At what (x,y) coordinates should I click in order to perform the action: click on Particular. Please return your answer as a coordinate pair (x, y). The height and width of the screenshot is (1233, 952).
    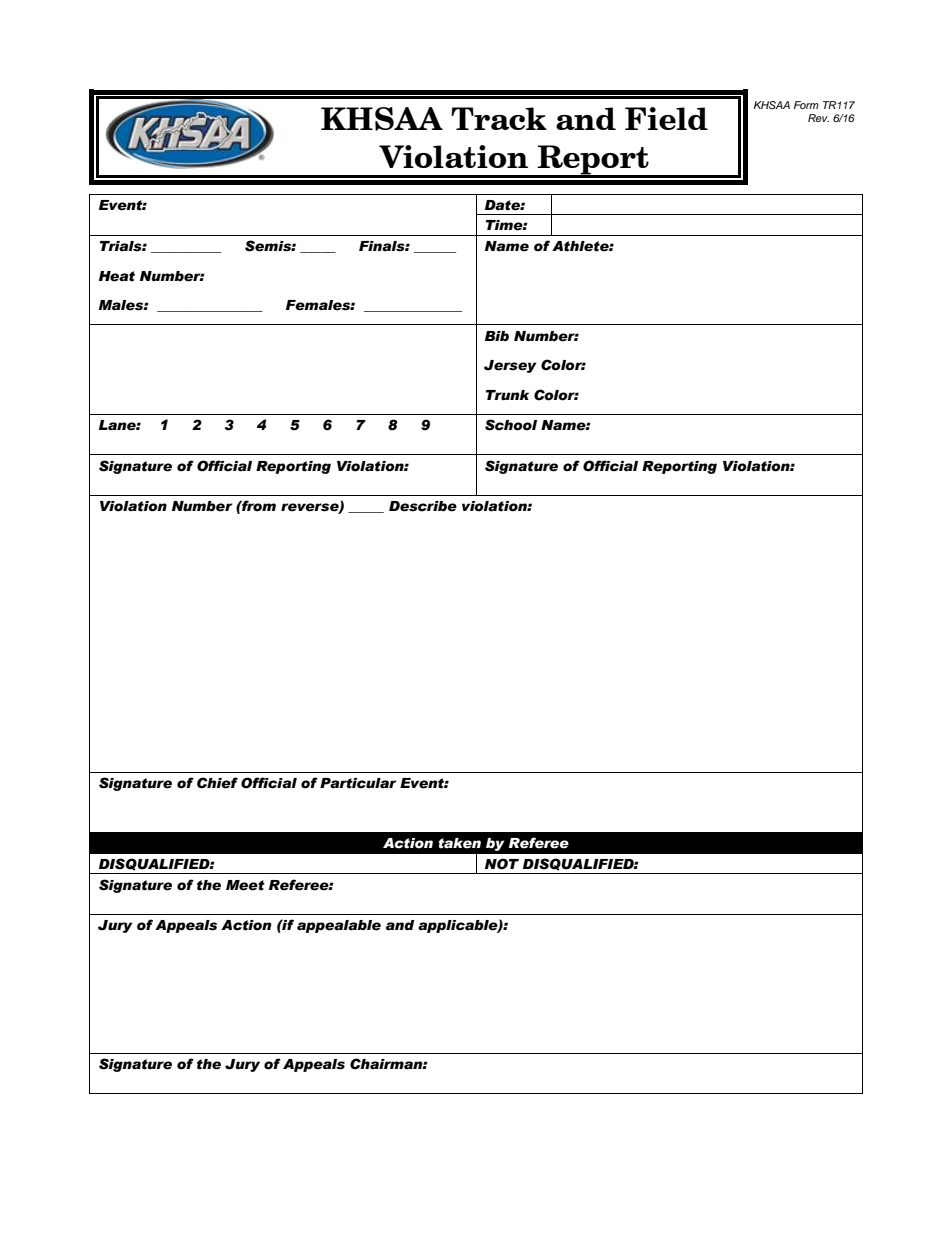
    Looking at the image, I should click on (358, 783).
